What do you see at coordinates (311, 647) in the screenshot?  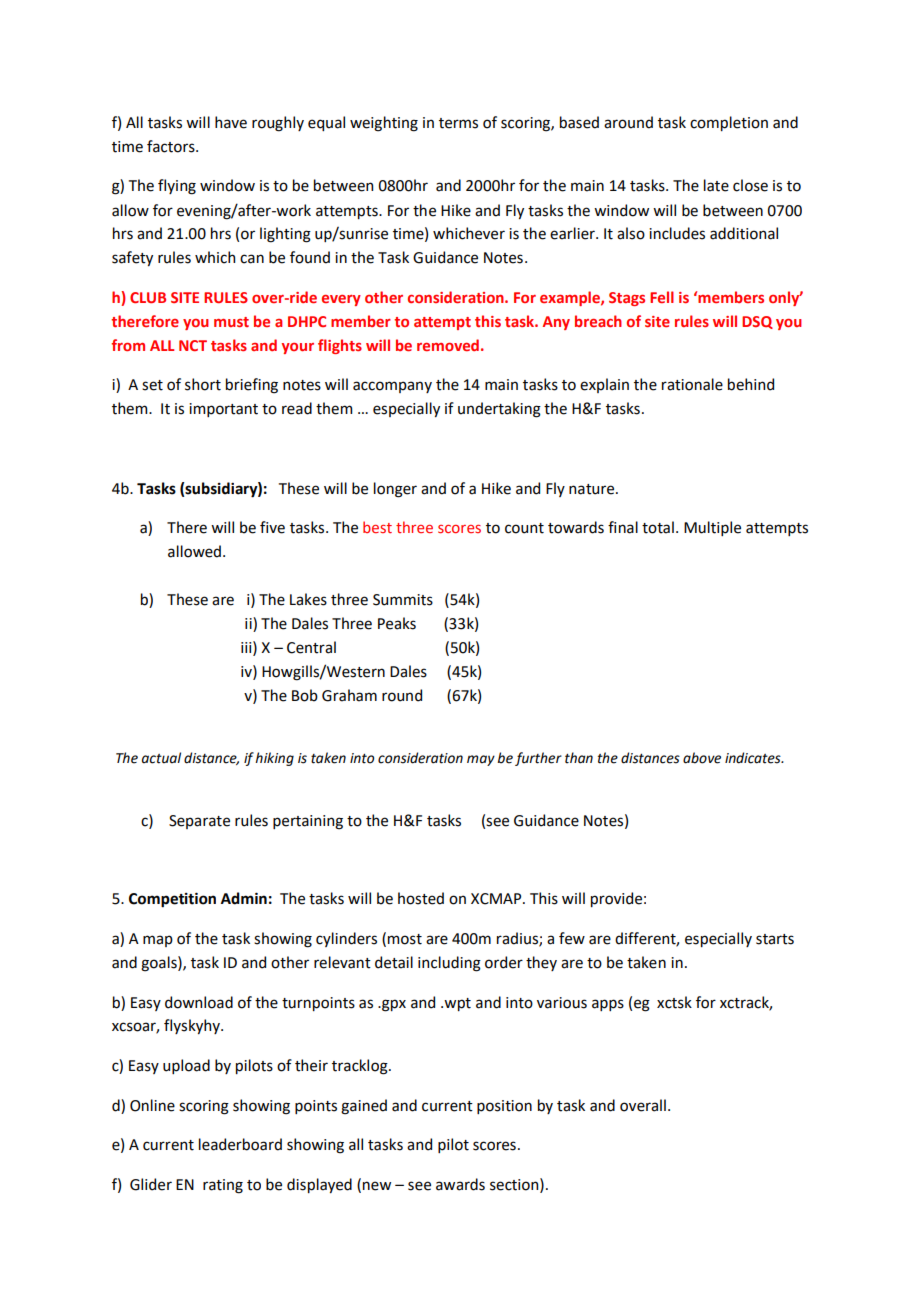 I see `Central` at bounding box center [311, 647].
